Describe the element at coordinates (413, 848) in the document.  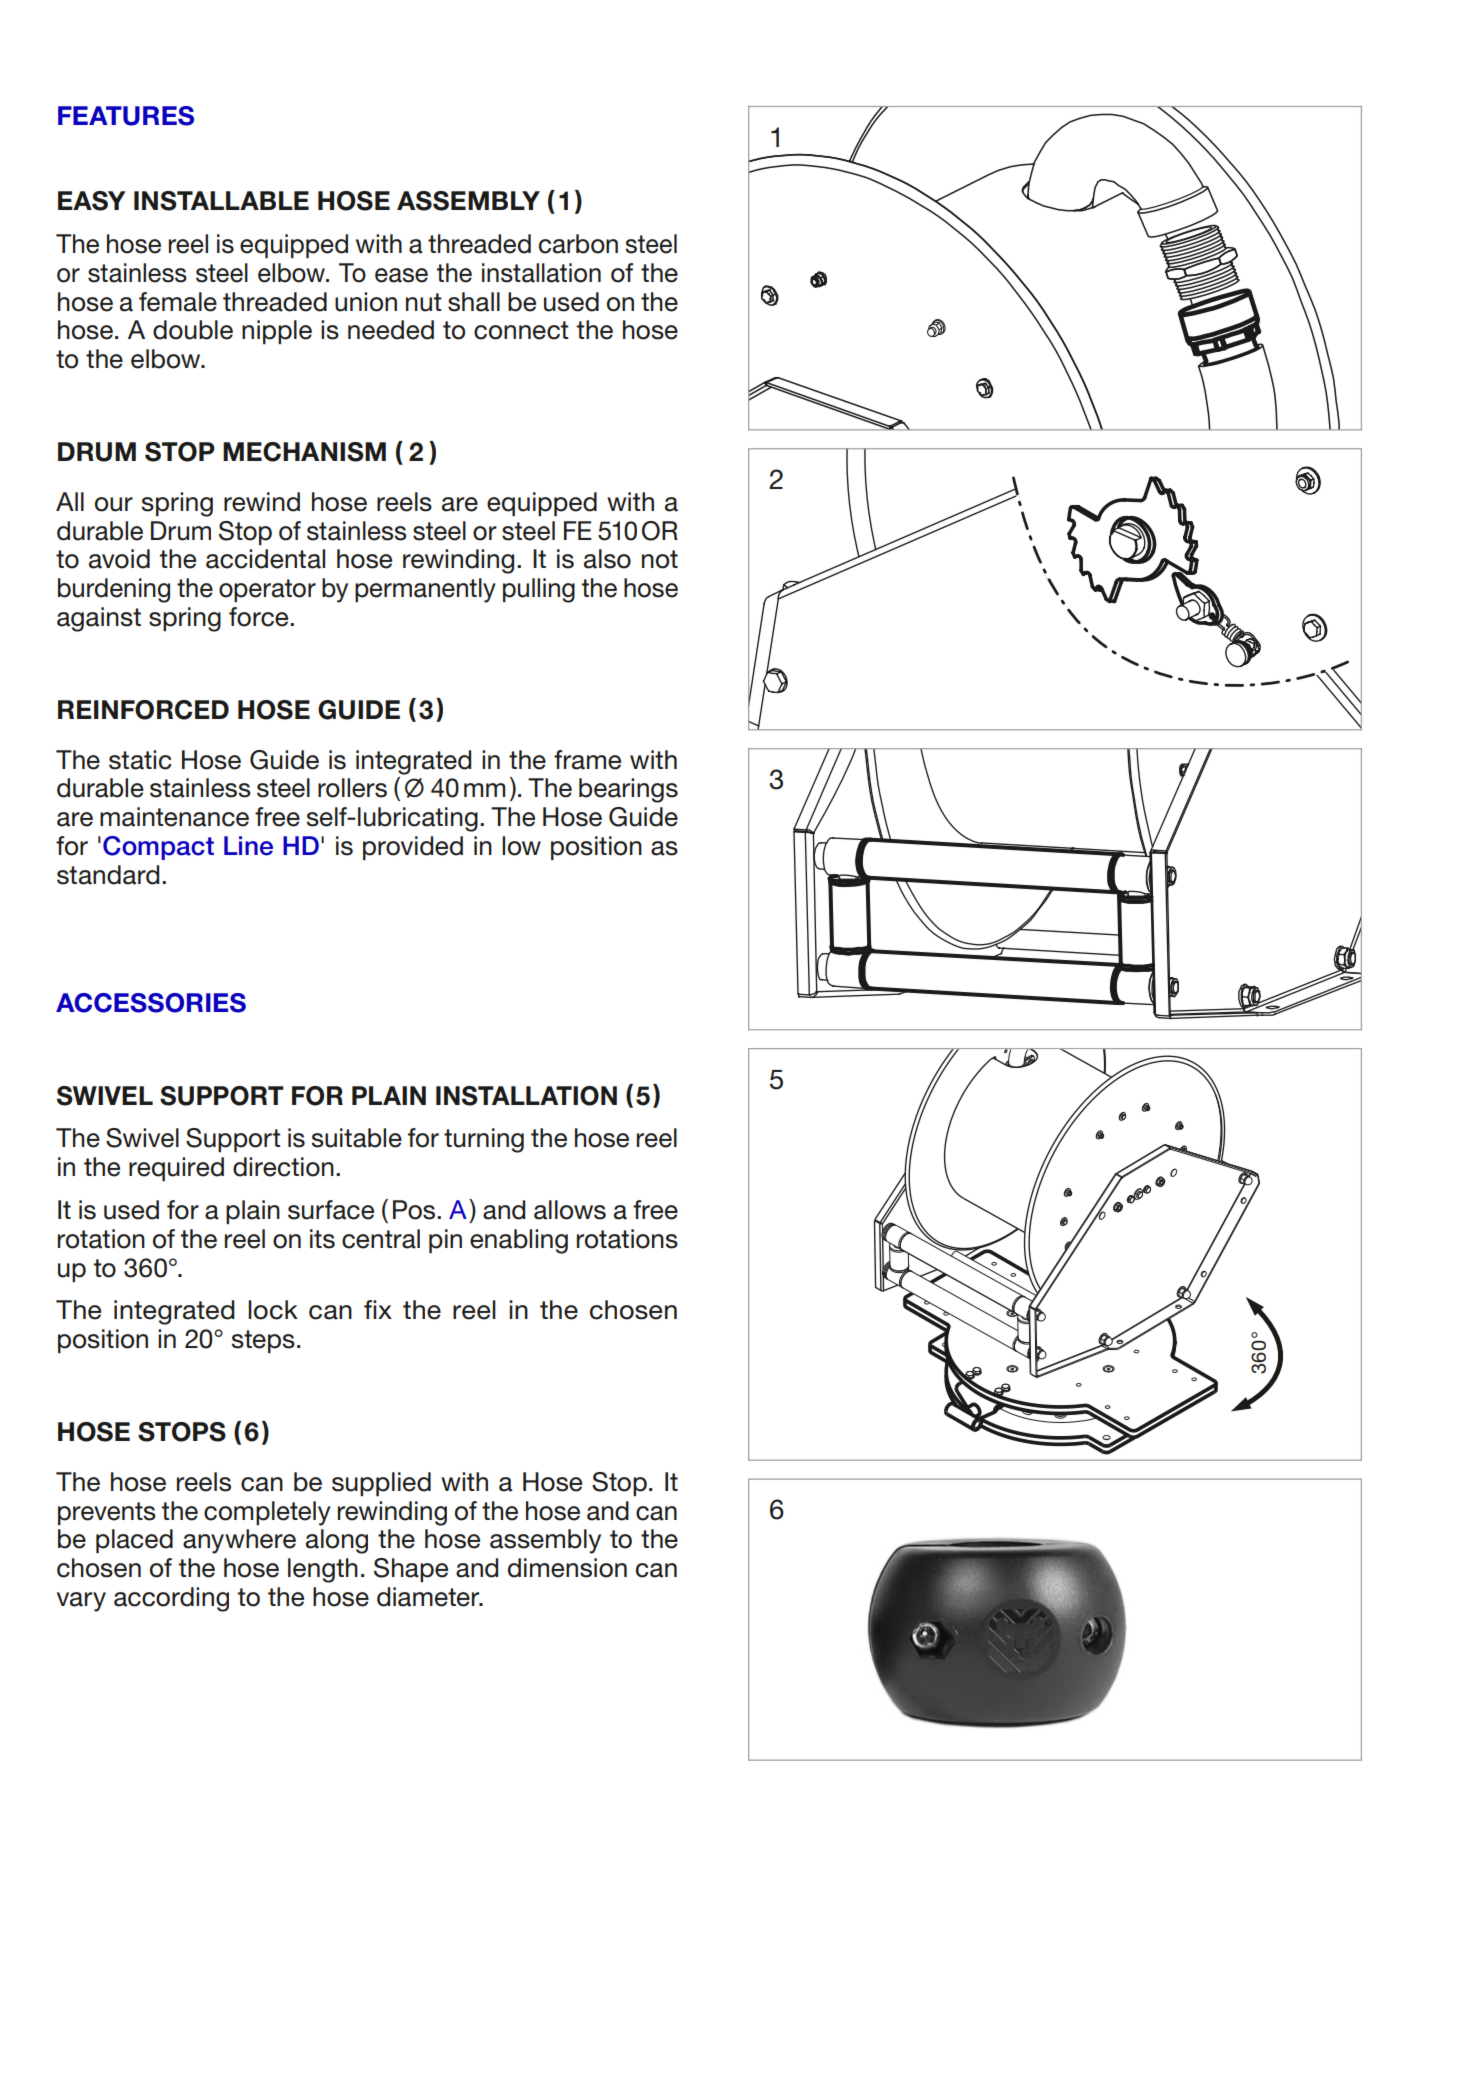
I see `provided` at that location.
